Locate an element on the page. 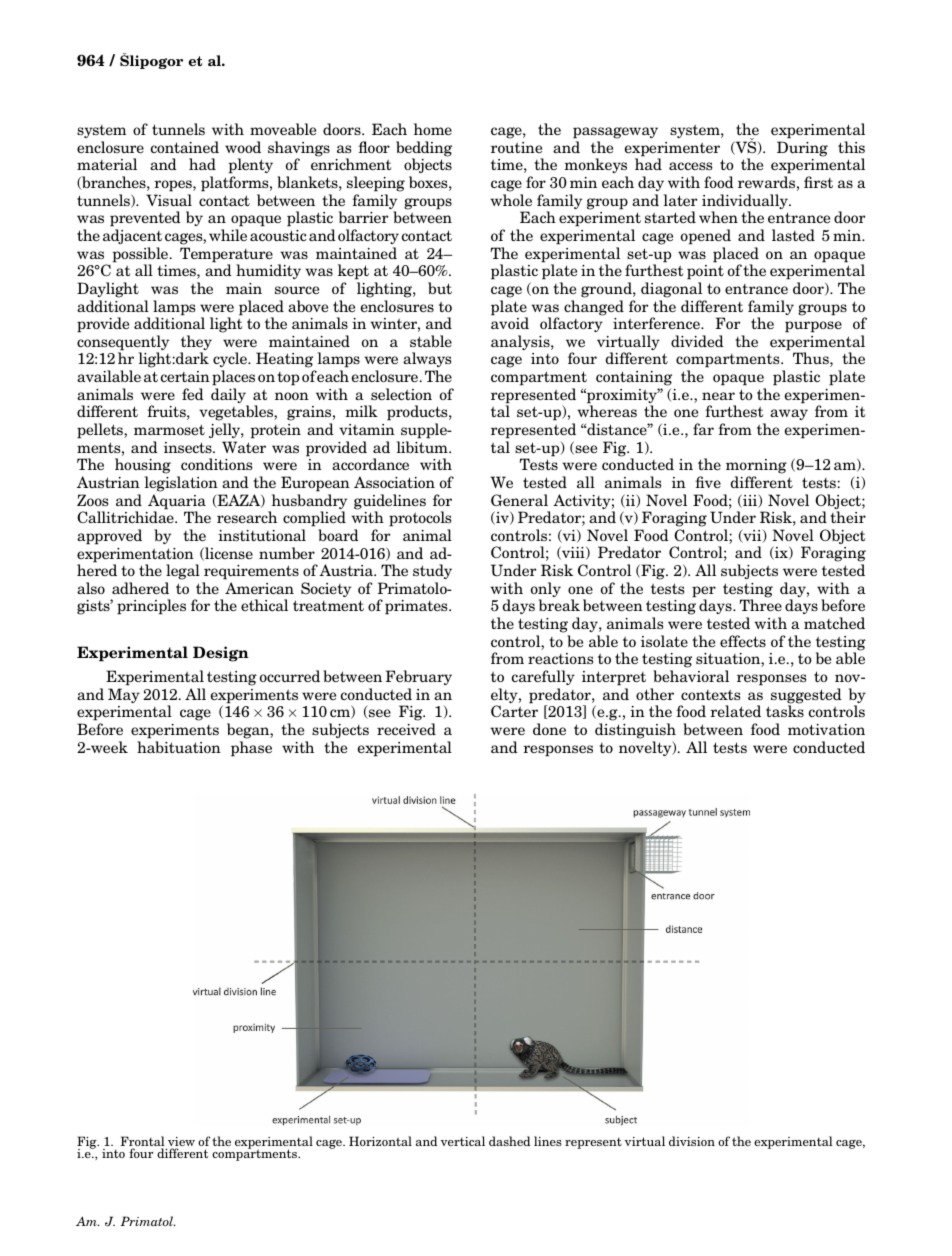  view is located at coordinates (181, 1143).
